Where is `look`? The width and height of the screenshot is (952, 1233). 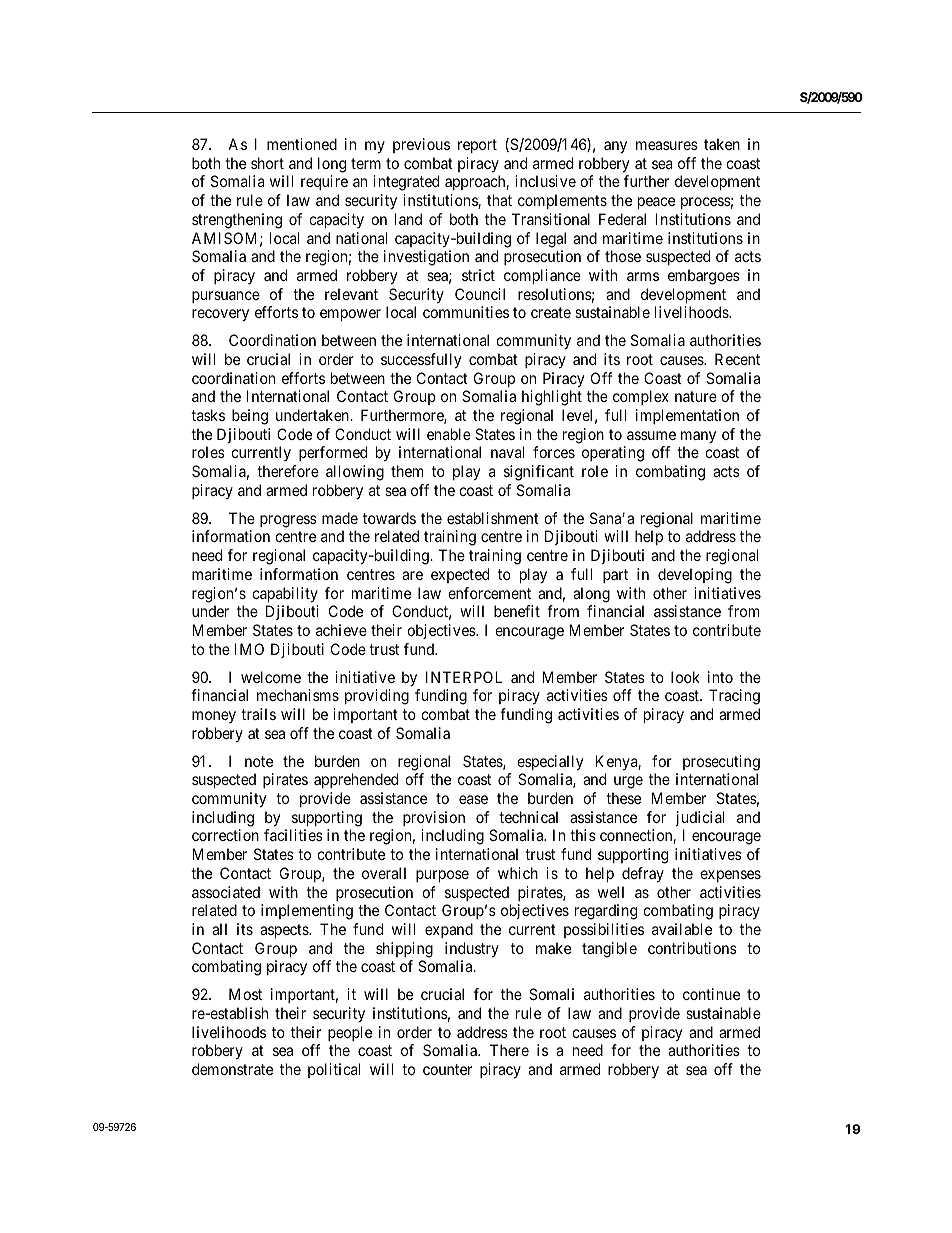 look is located at coordinates (685, 677).
